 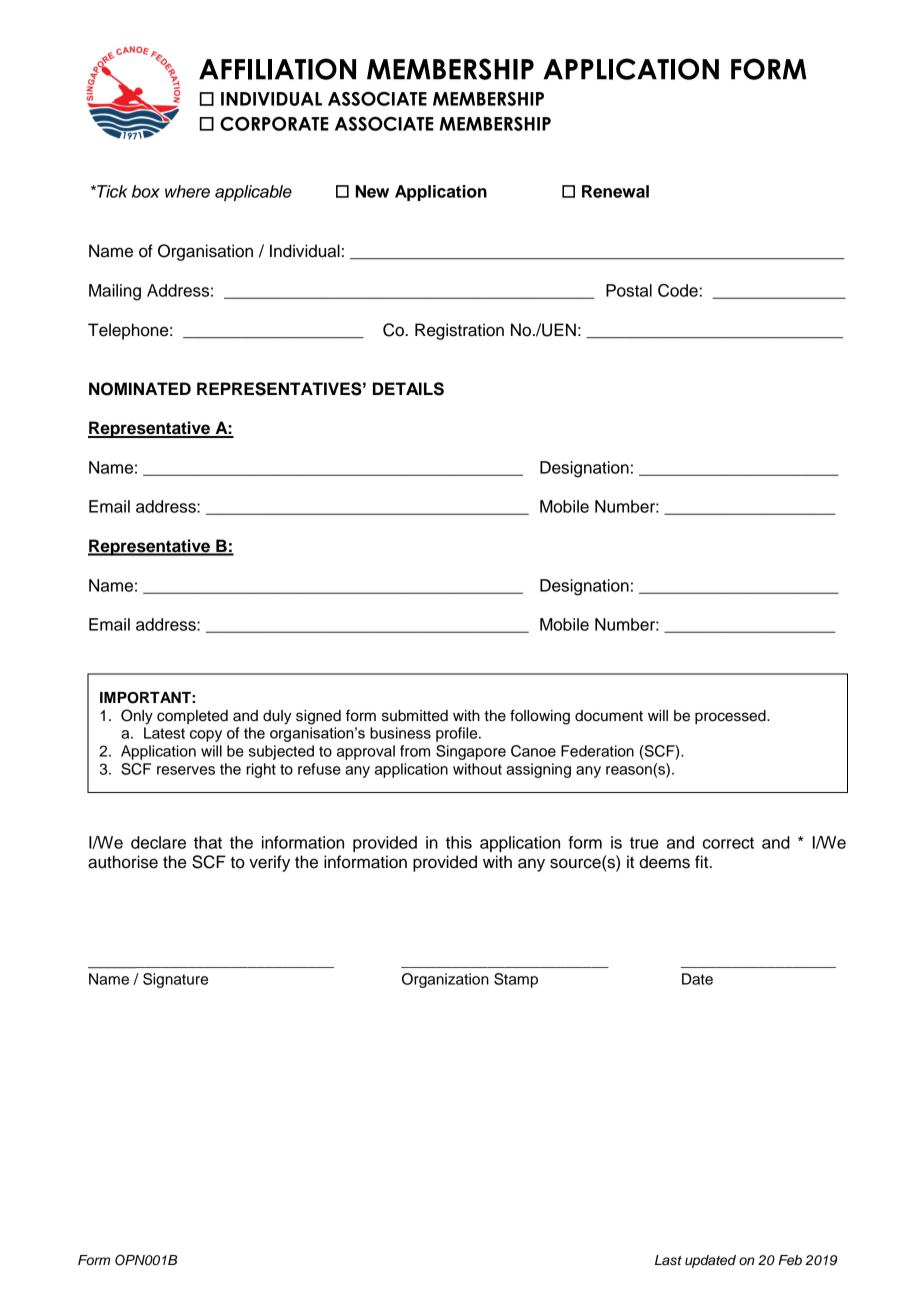 What do you see at coordinates (175, 980) in the screenshot?
I see `Signature` at bounding box center [175, 980].
